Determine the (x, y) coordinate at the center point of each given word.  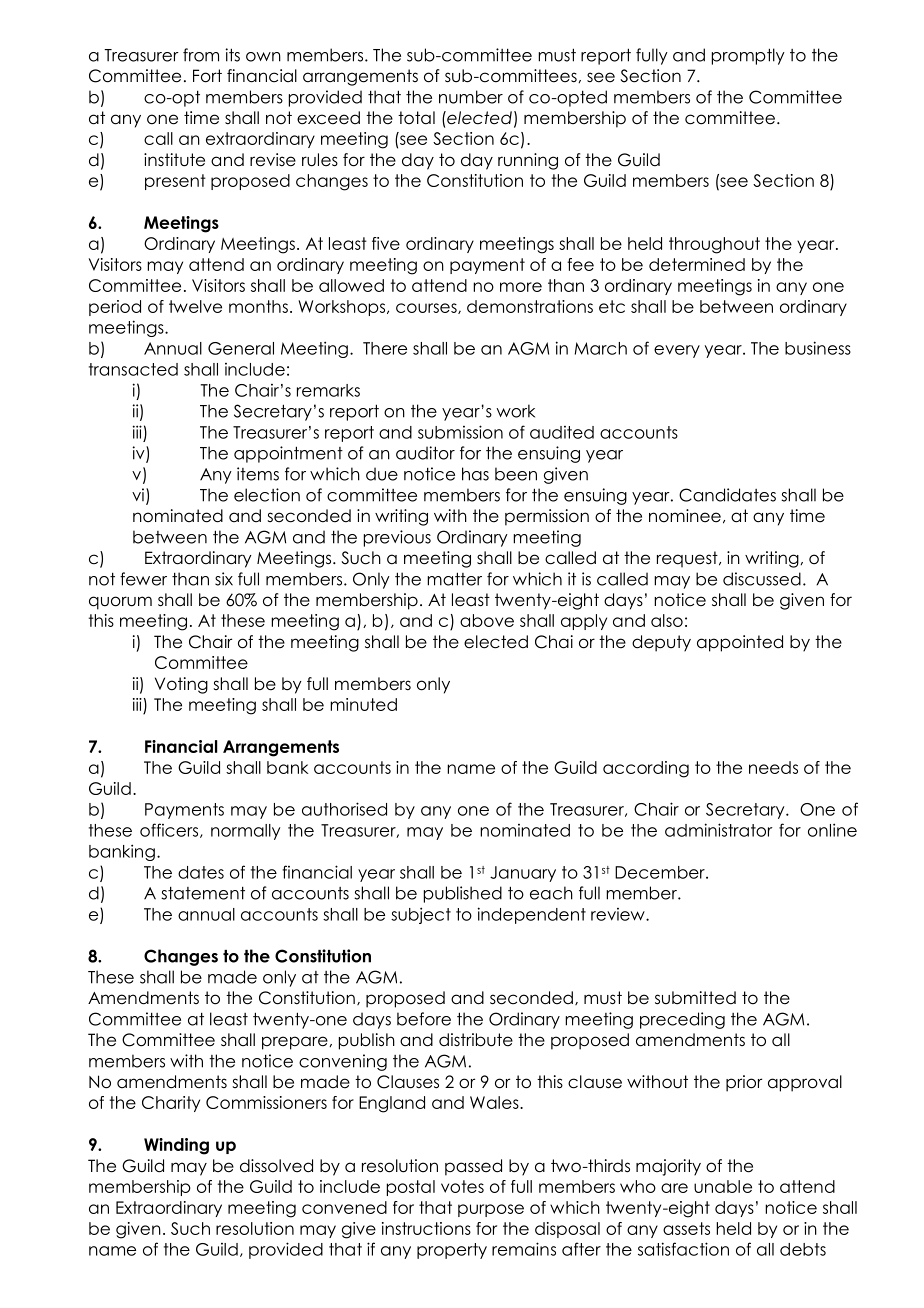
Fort (207, 76)
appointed (740, 643)
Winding (176, 1146)
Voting (181, 685)
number (471, 97)
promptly (748, 56)
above (487, 620)
